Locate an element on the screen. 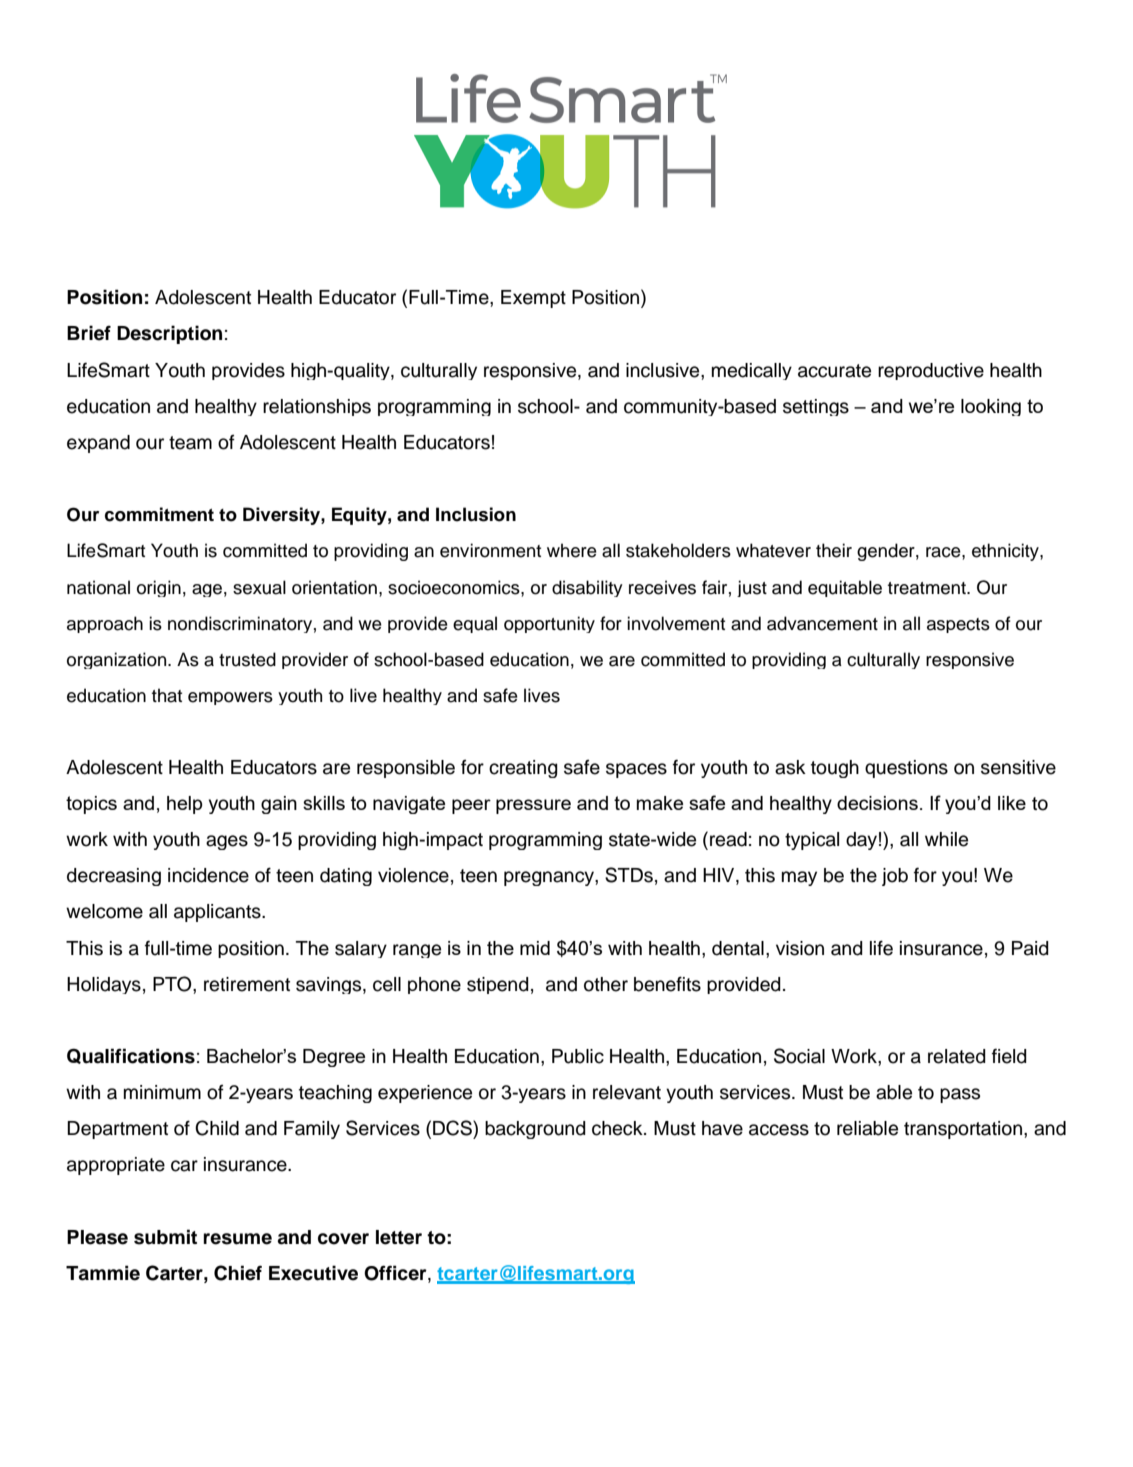 The height and width of the screenshot is (1467, 1133). other is located at coordinates (606, 984).
